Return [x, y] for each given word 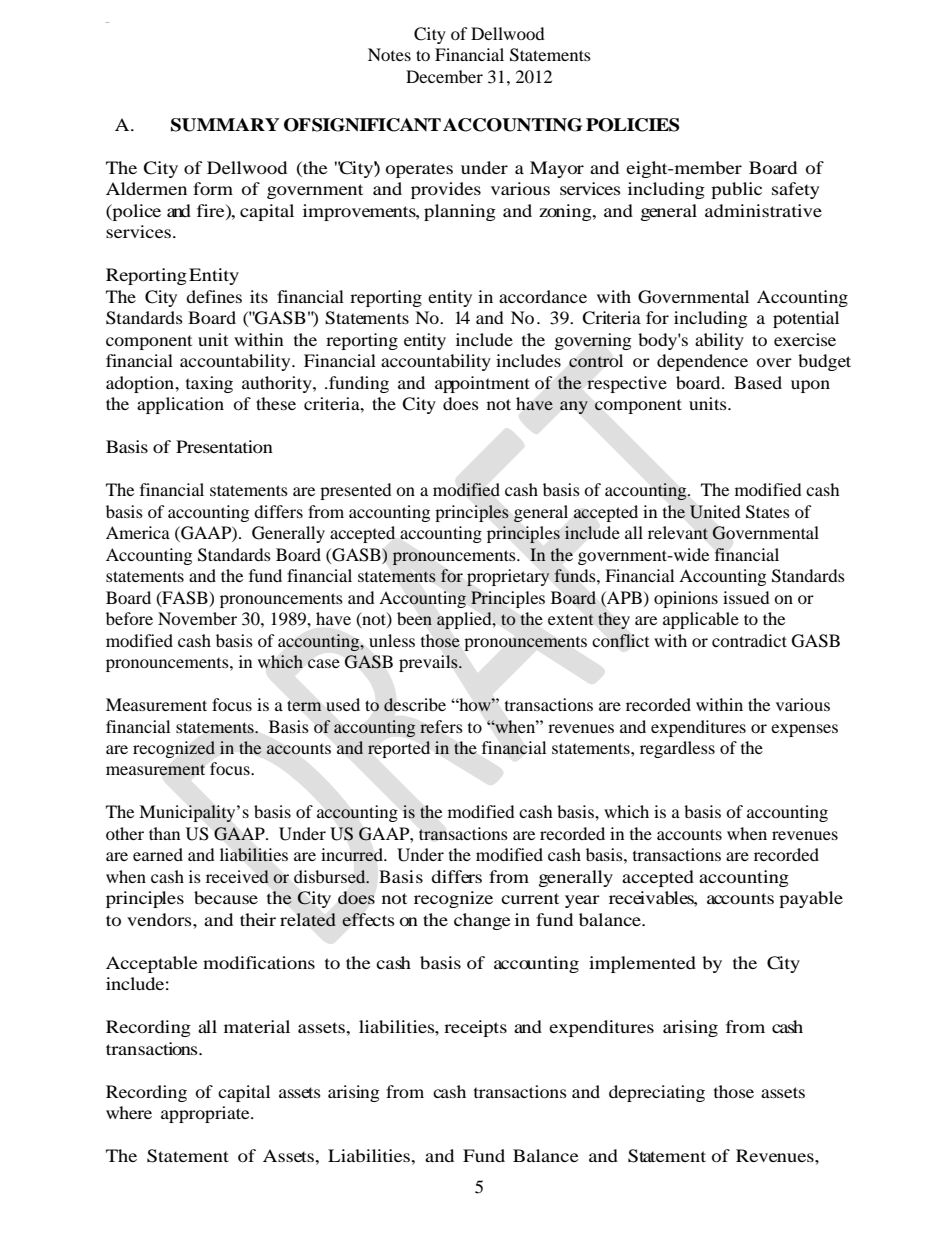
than [164, 833]
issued [746, 597]
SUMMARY [225, 125]
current [530, 898]
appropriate [206, 1114]
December [444, 76]
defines [214, 296]
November [197, 618]
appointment [482, 384]
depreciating [657, 1093]
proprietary [508, 577]
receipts [475, 1028]
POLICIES [633, 125]
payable [811, 899]
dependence [702, 362]
